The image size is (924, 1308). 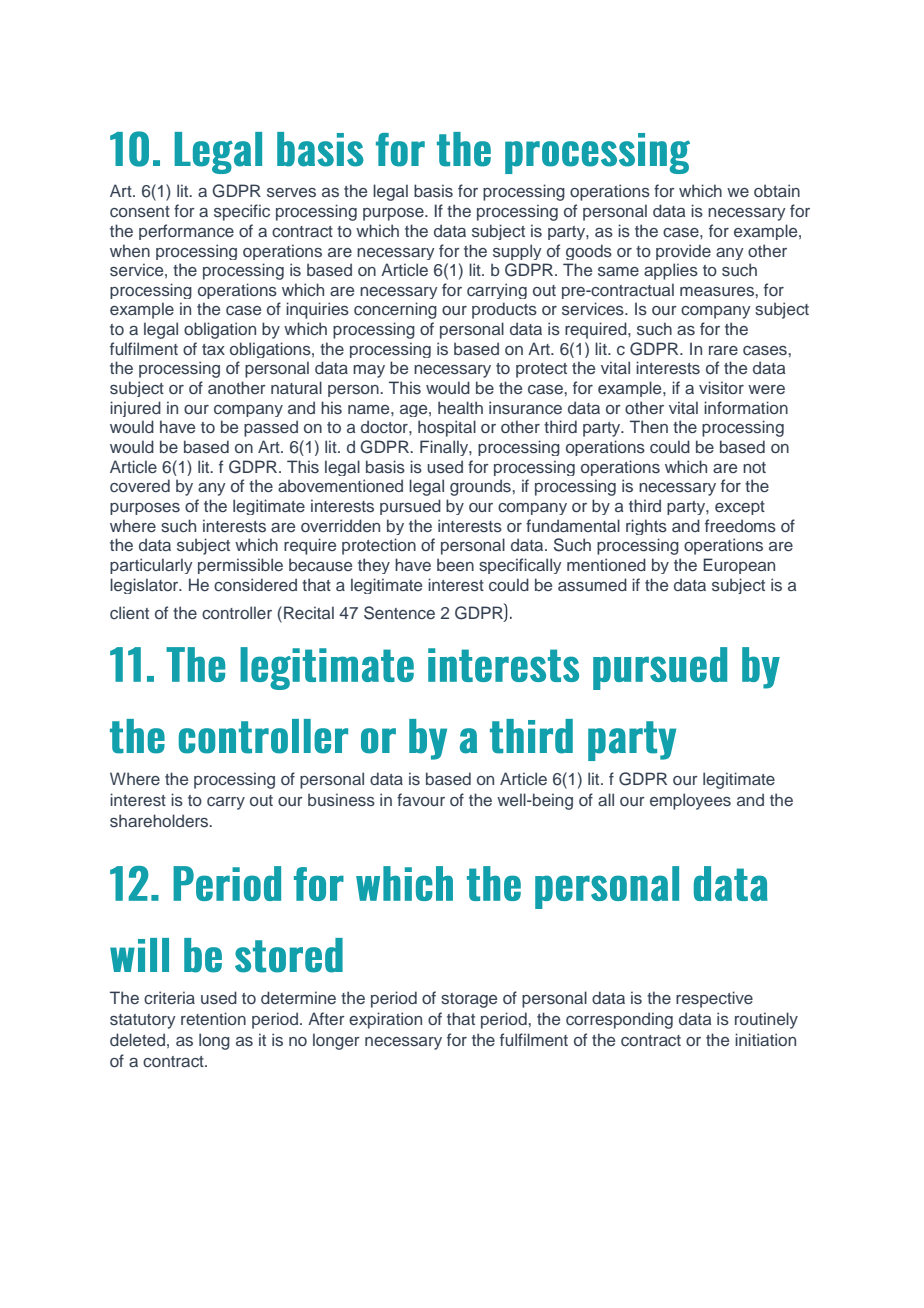 I want to click on European, so click(x=739, y=566).
